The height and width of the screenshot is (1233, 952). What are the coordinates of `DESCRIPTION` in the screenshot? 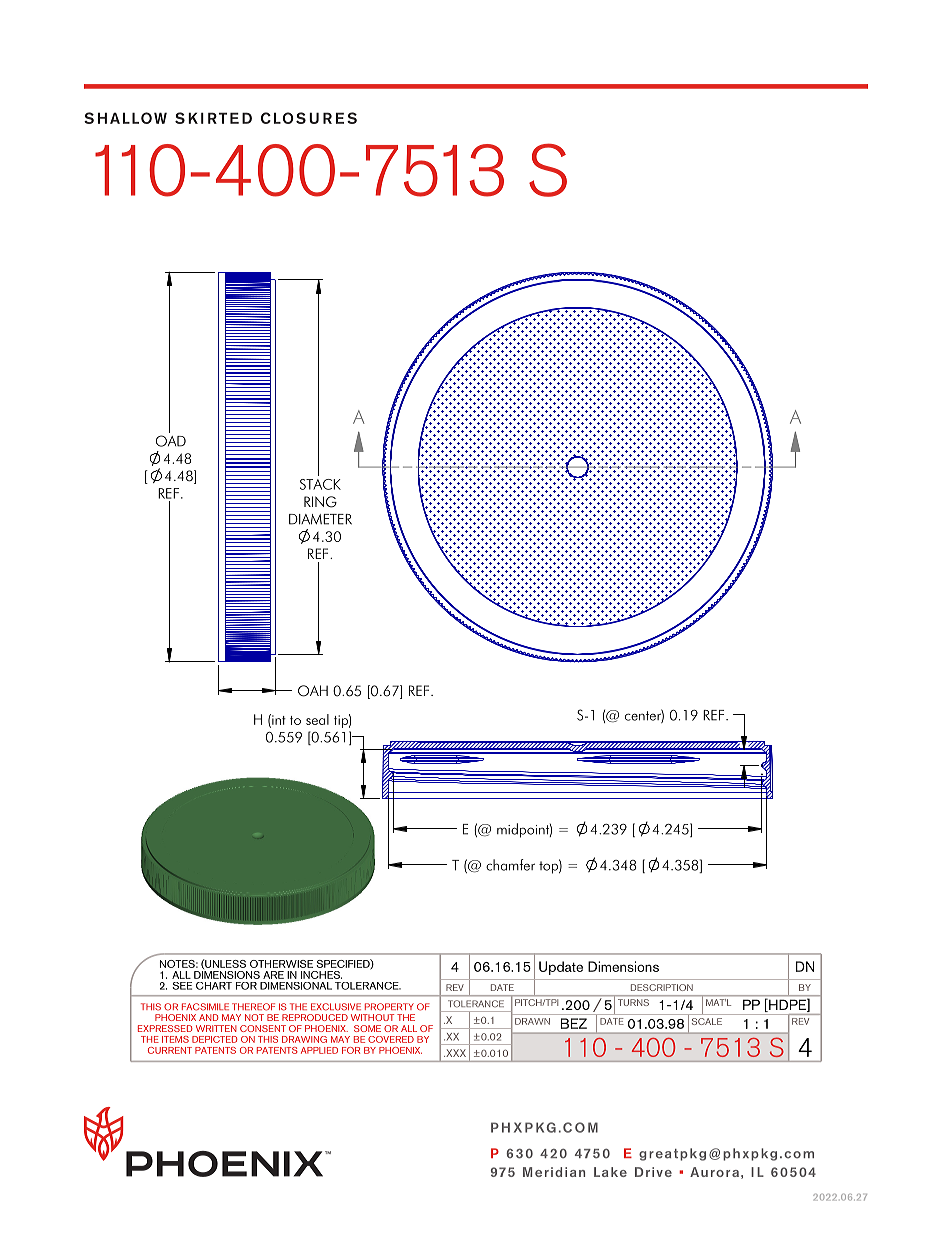 It's located at (662, 987).
